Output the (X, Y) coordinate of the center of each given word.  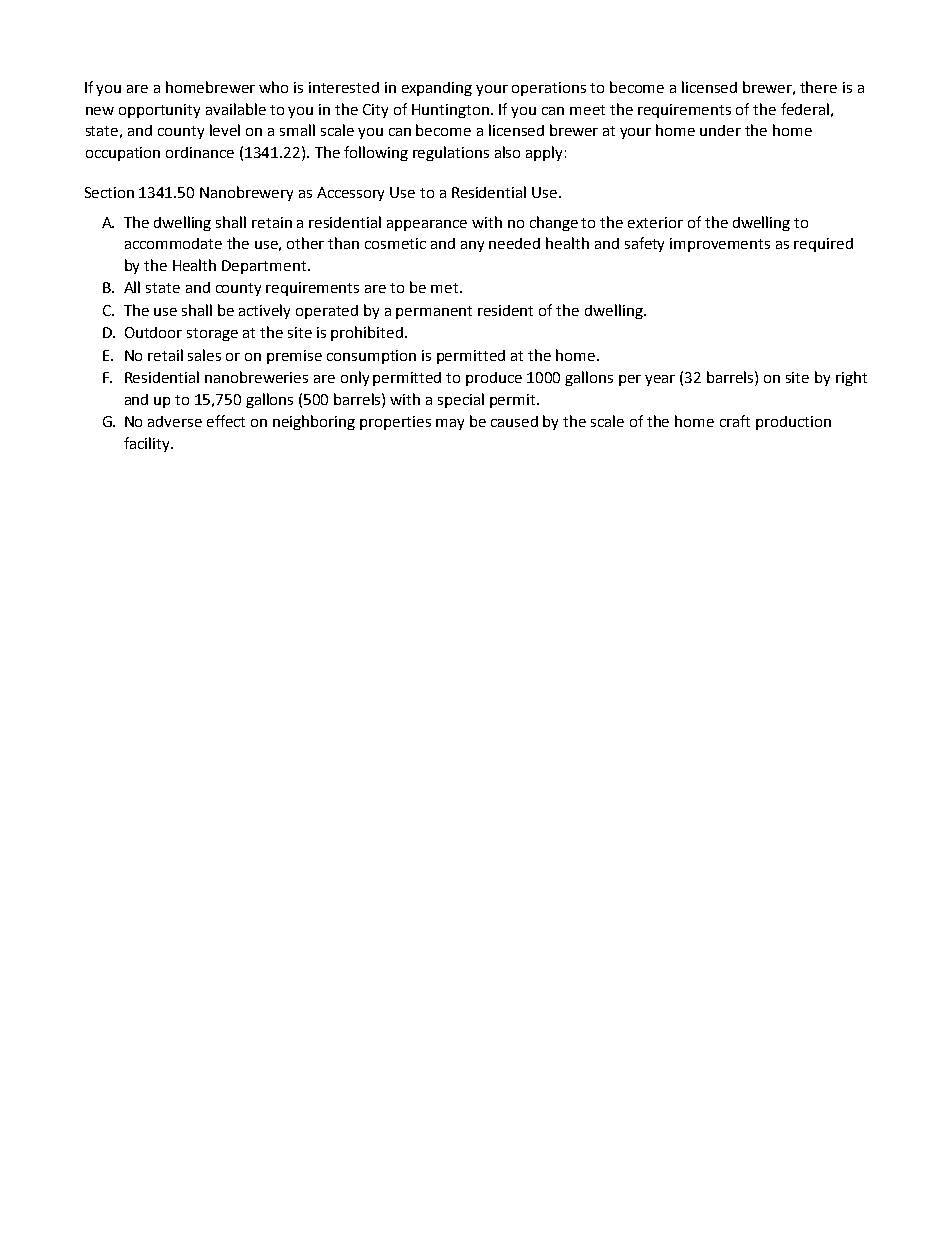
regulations (451, 153)
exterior (655, 222)
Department (265, 267)
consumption (371, 357)
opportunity (159, 111)
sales (204, 355)
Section (109, 192)
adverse (175, 421)
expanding (437, 89)
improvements (720, 245)
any (472, 246)
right (851, 378)
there (818, 87)
